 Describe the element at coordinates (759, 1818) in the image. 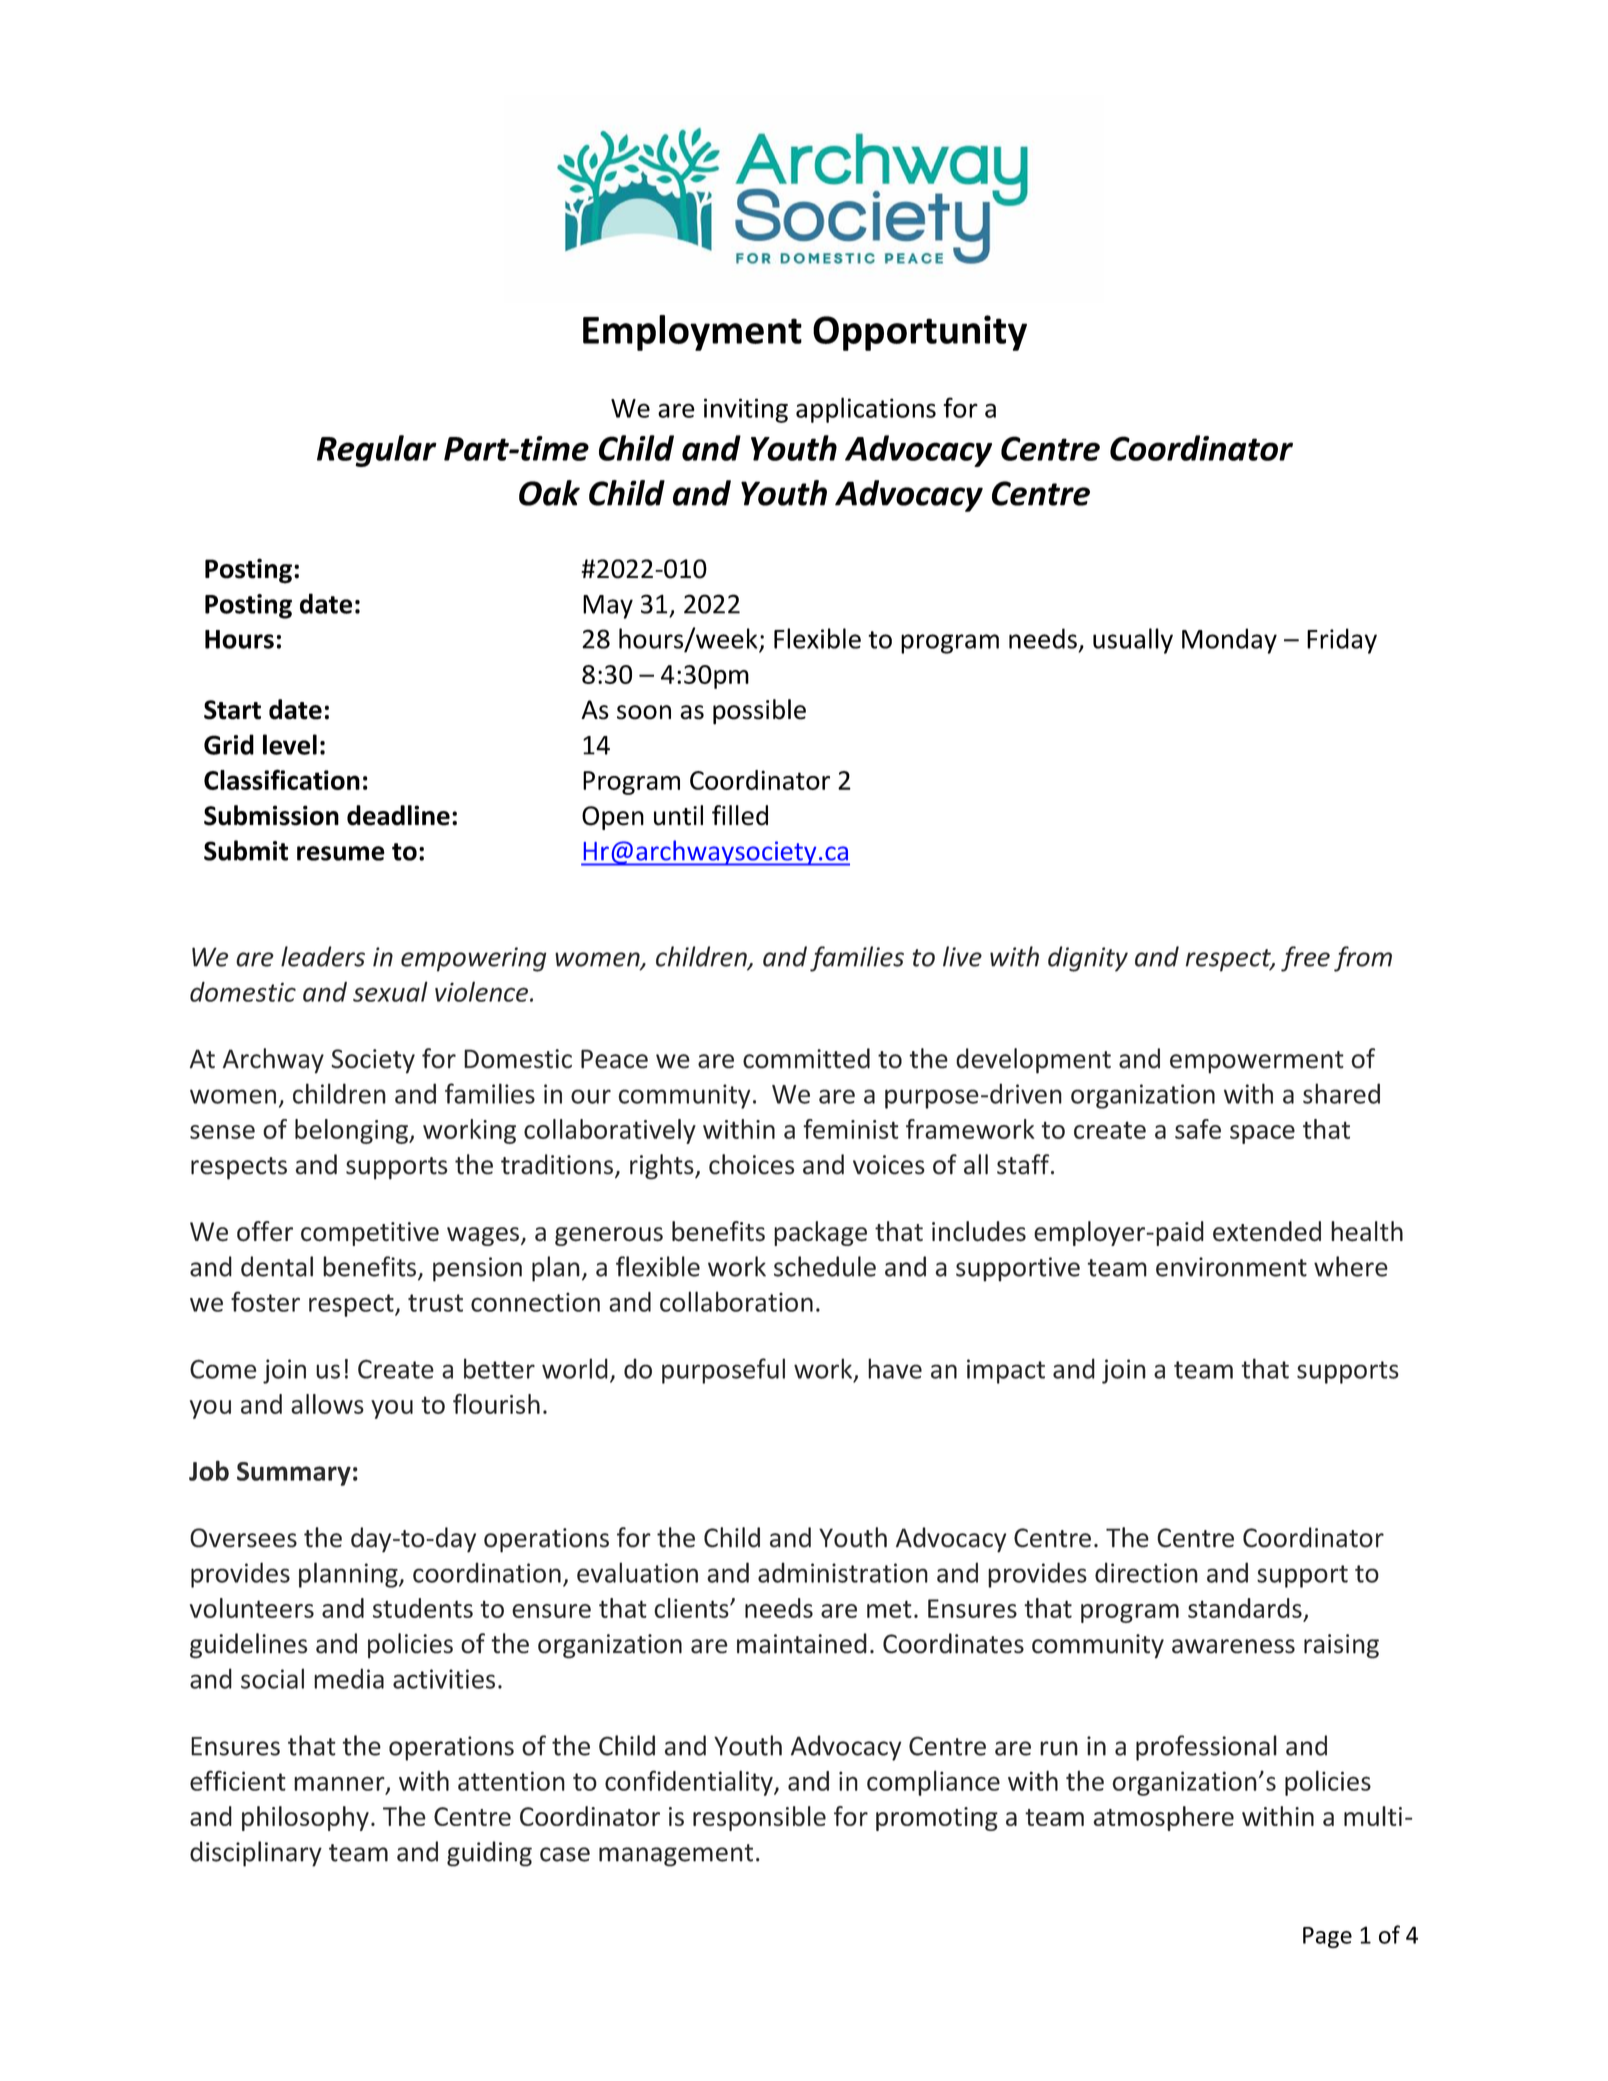

I see `responsible` at that location.
